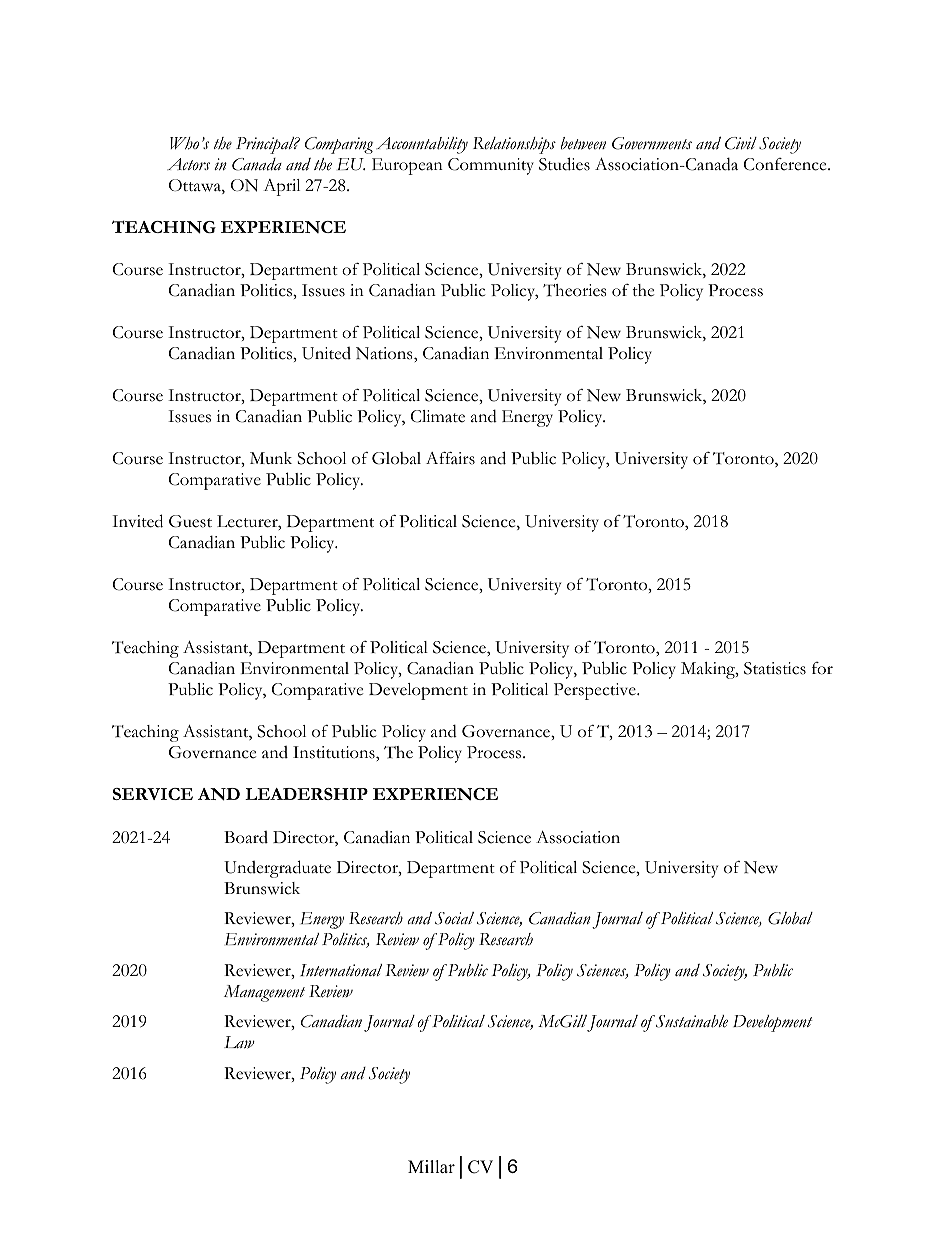 The image size is (952, 1233). Describe the element at coordinates (574, 290) in the screenshot. I see `Theories` at that location.
